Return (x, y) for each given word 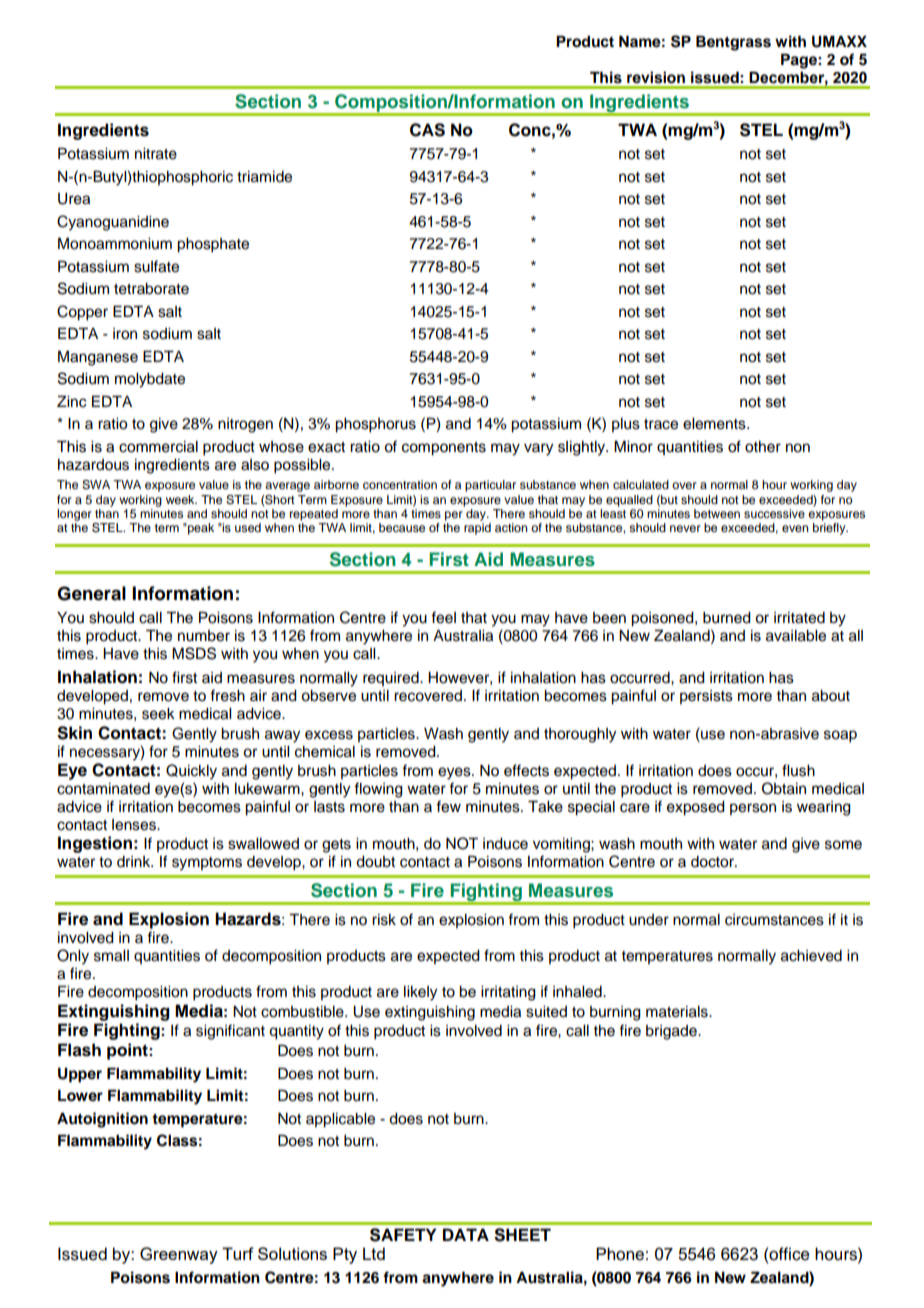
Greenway (179, 1255)
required (392, 679)
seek (158, 714)
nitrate (156, 154)
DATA (466, 1234)
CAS (427, 130)
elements (715, 424)
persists (706, 697)
